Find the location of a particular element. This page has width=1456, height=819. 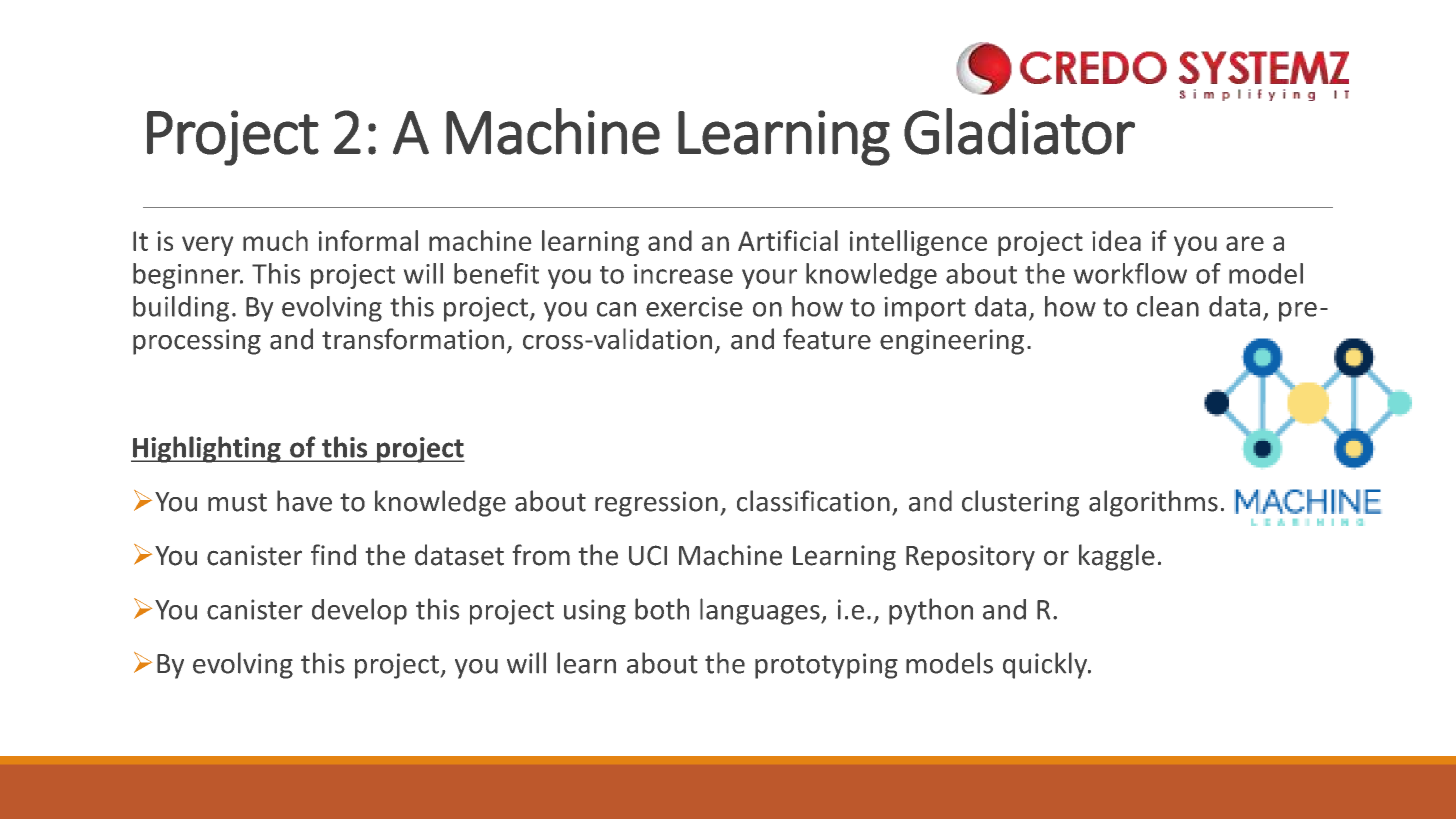

develop is located at coordinates (359, 611).
